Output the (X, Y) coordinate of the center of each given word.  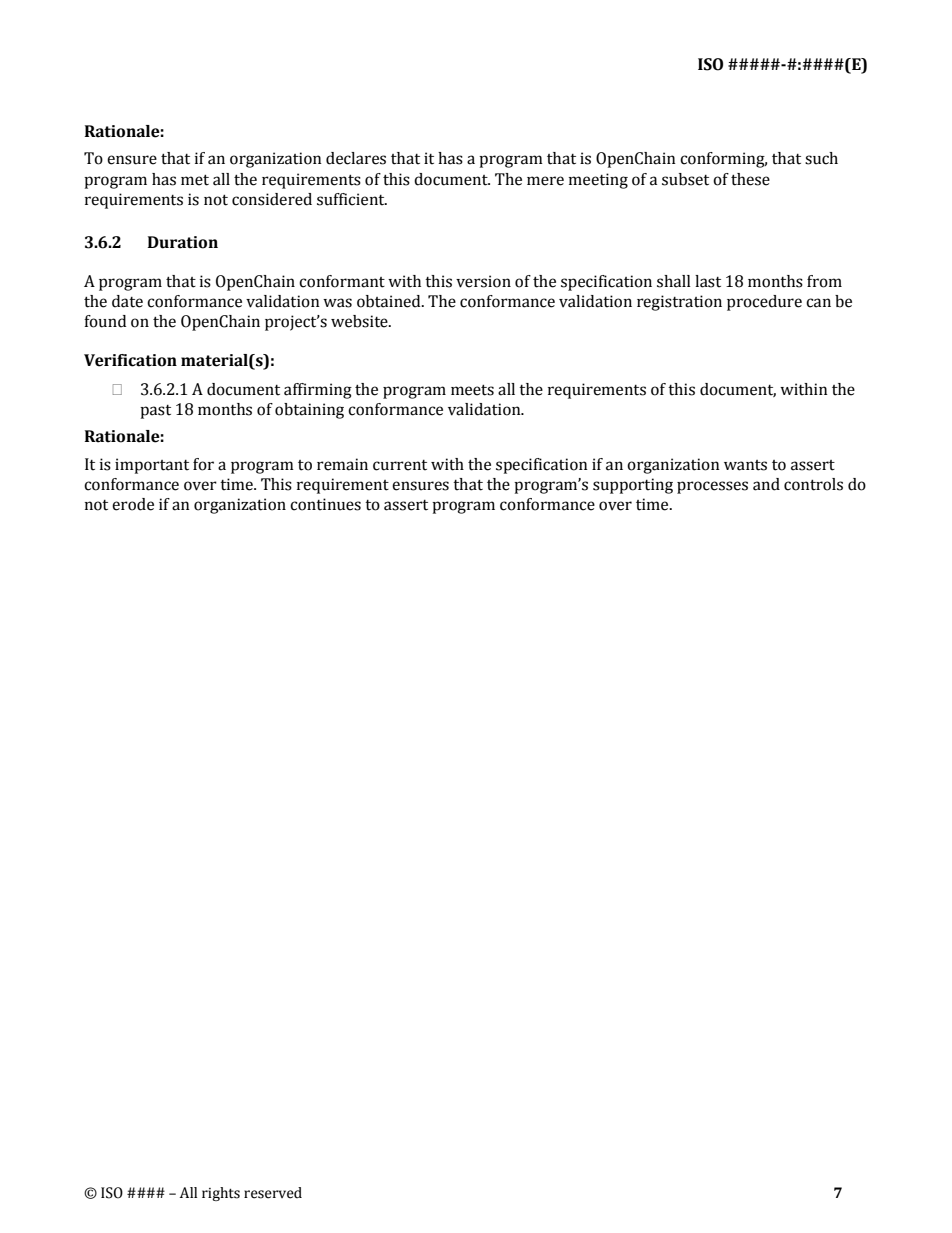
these (750, 179)
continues (325, 504)
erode (133, 504)
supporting (633, 486)
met (195, 180)
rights (221, 1194)
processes (712, 487)
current (400, 465)
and (766, 484)
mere (545, 181)
